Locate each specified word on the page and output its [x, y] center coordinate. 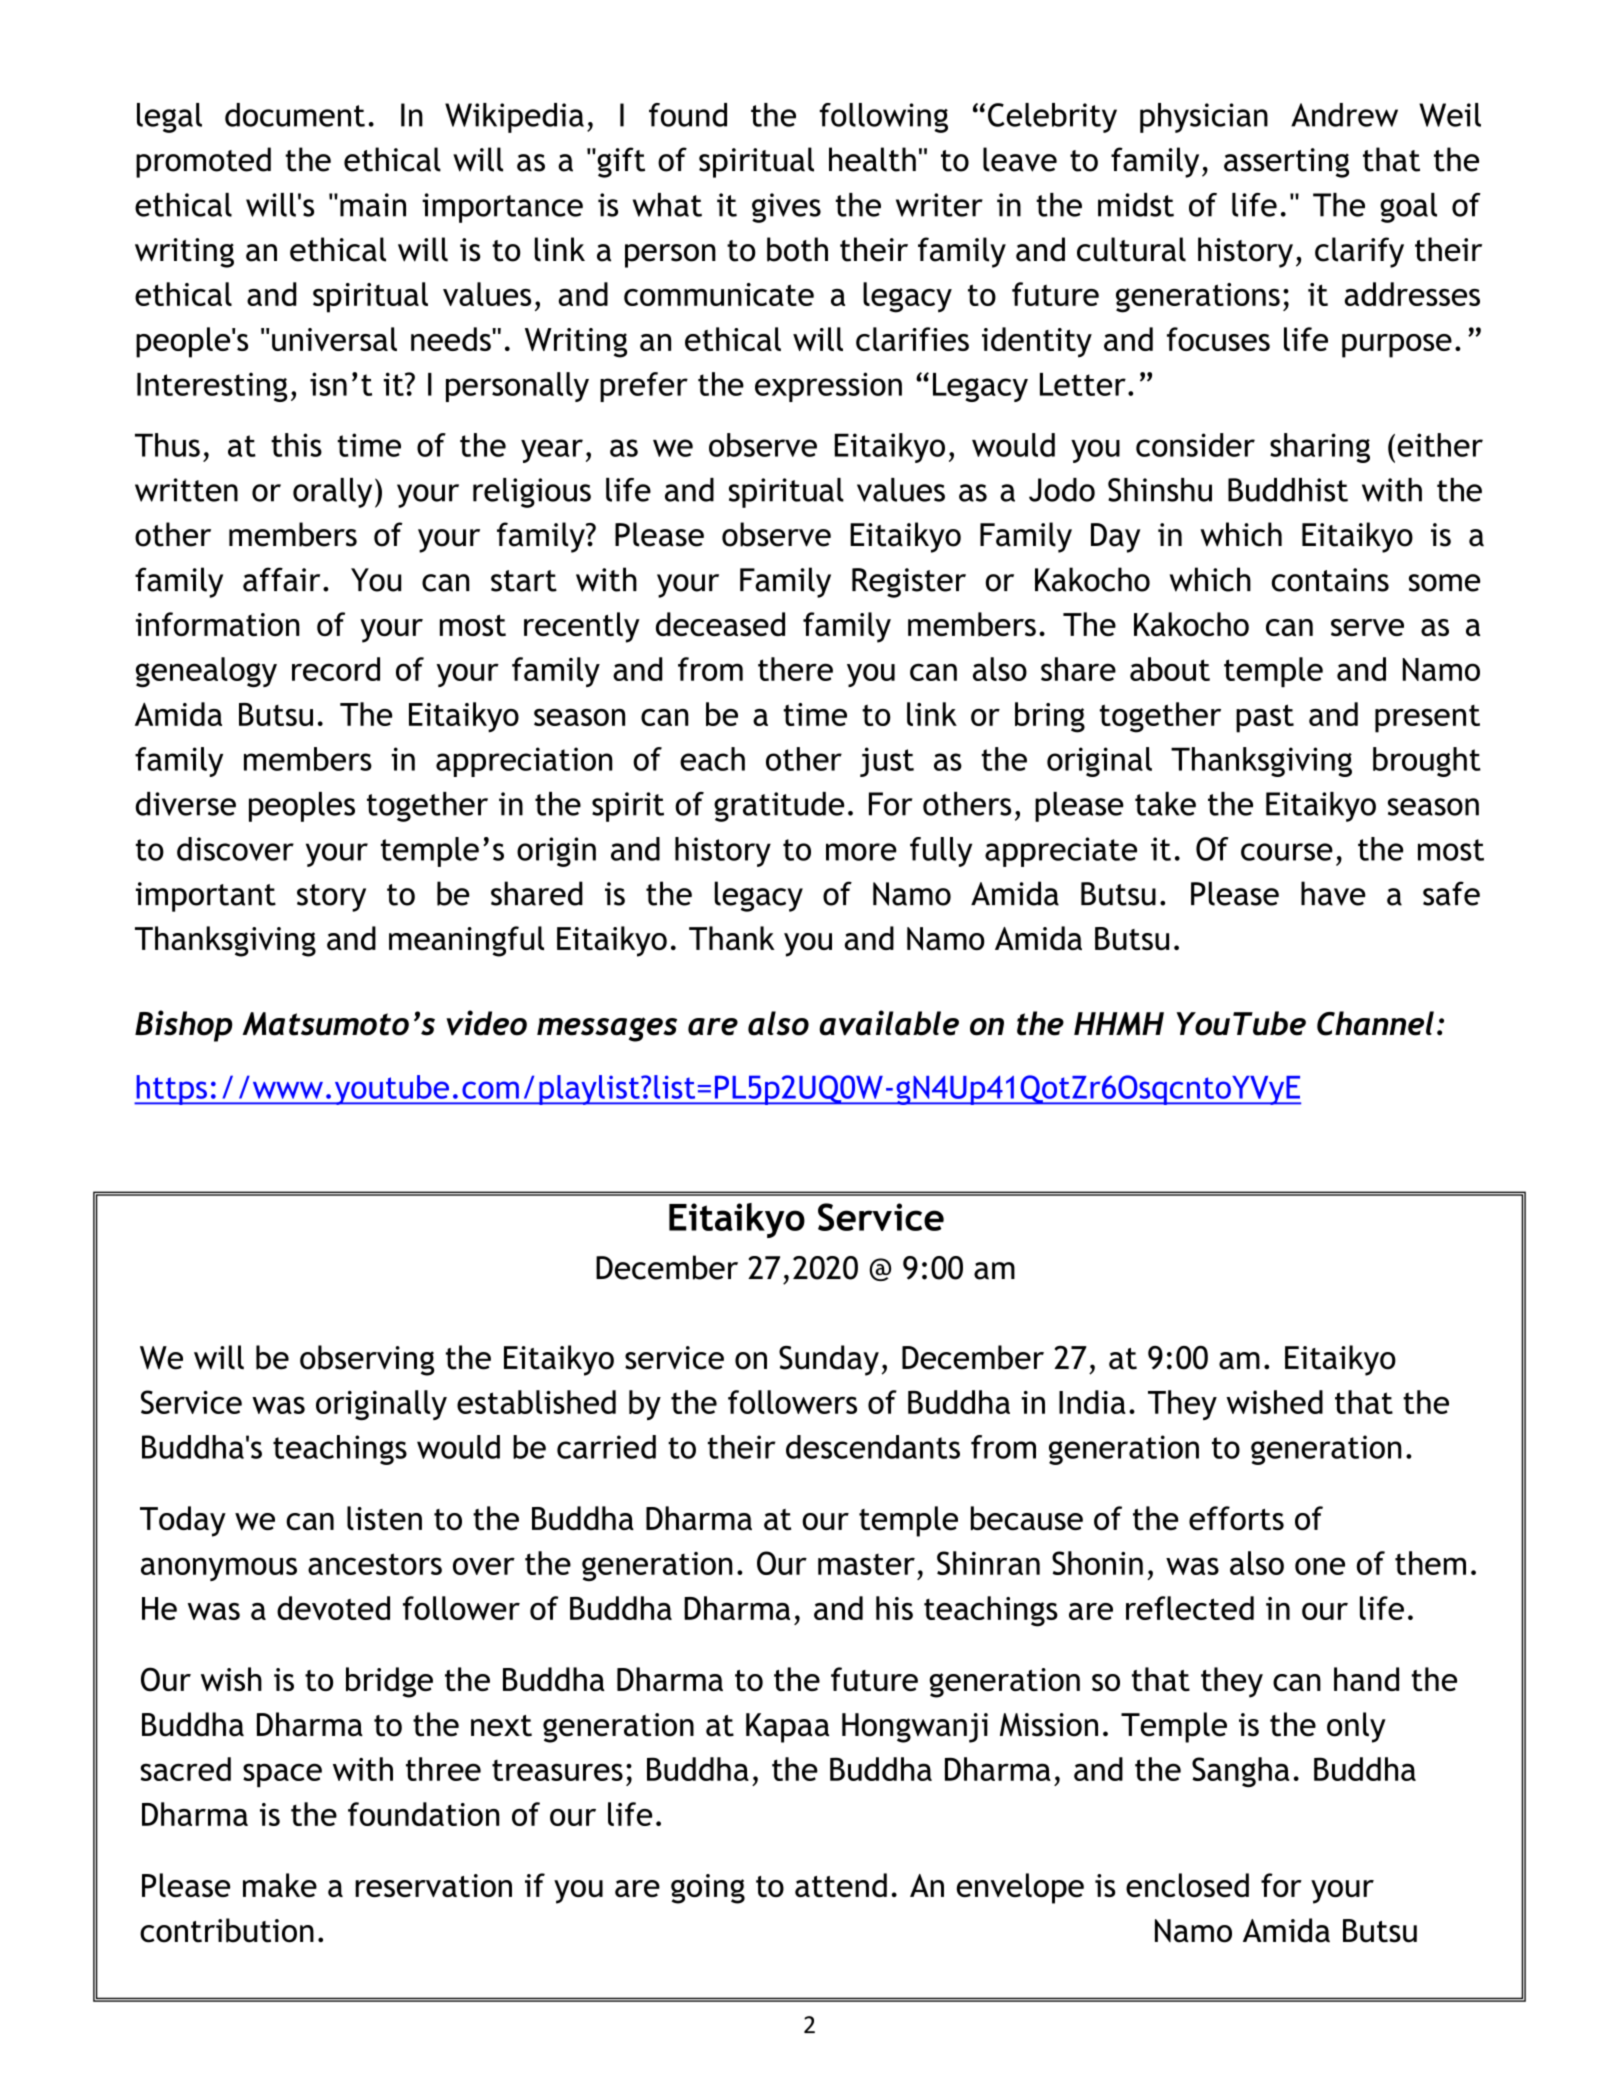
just [887, 762]
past [1265, 718]
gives [786, 208]
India [1092, 1402]
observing [367, 1360]
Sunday [829, 1360]
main [373, 205]
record [336, 669]
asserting [1286, 163]
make [280, 1885]
